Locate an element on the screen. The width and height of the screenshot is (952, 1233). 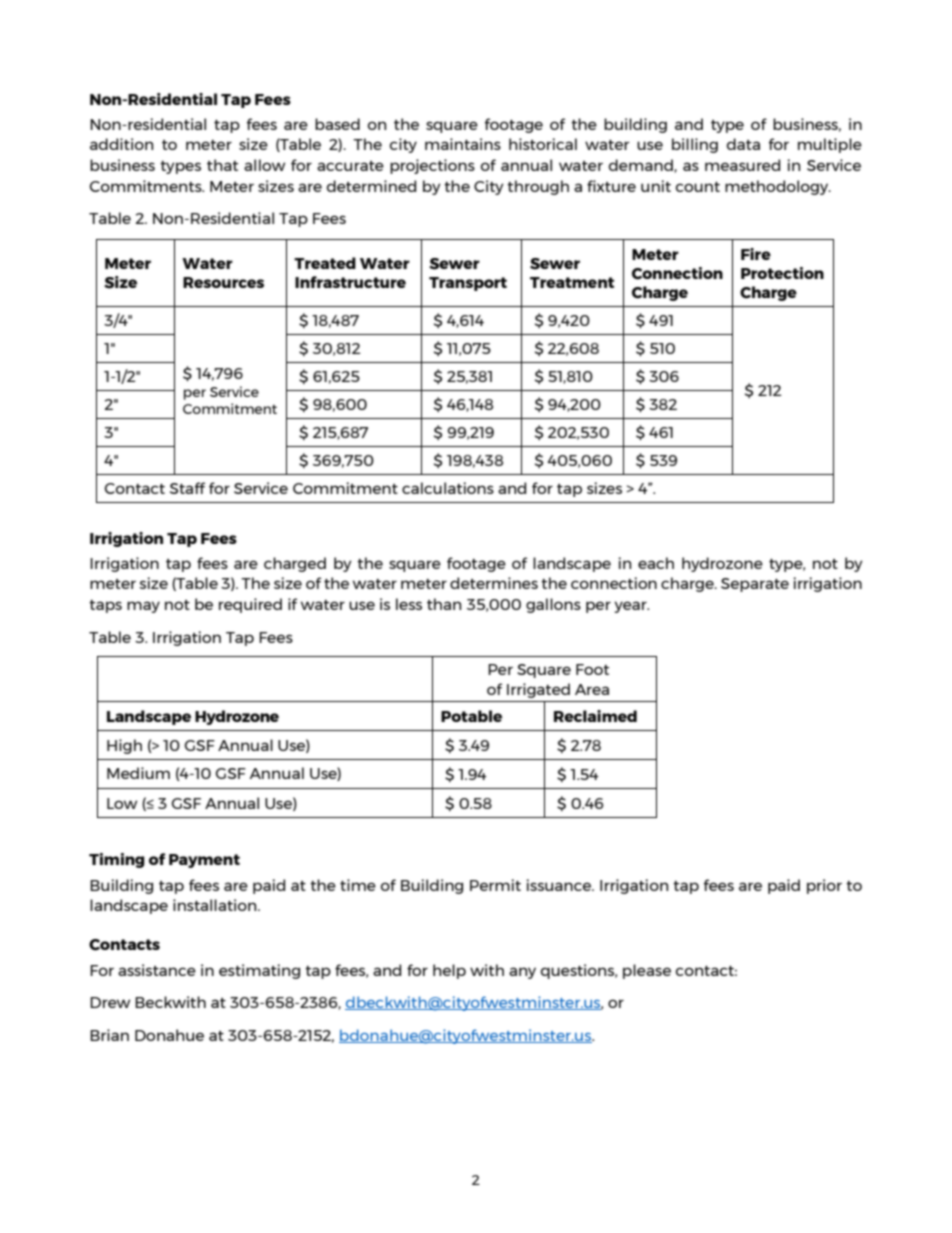
data is located at coordinates (743, 144).
